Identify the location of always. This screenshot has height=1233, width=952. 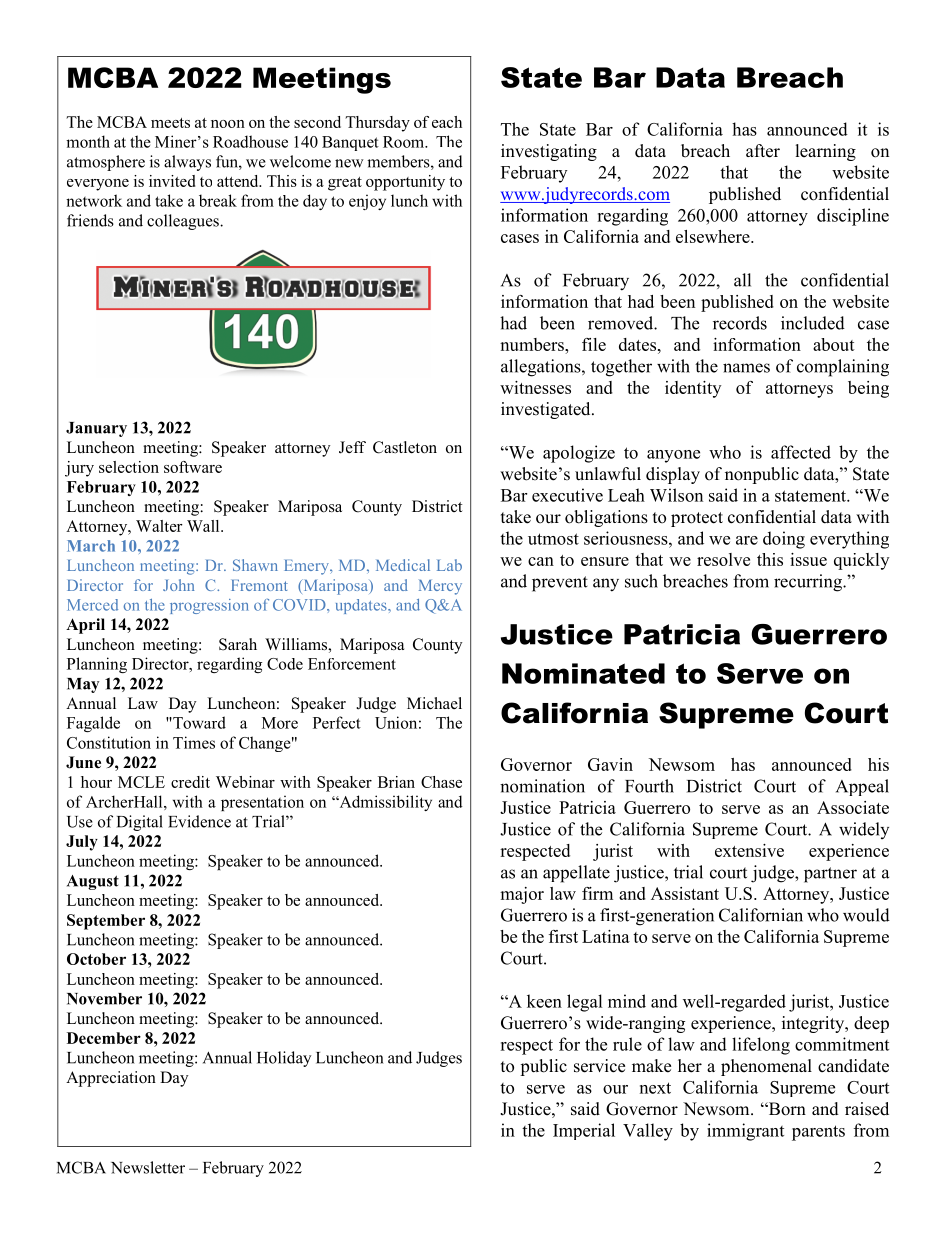
(187, 163).
